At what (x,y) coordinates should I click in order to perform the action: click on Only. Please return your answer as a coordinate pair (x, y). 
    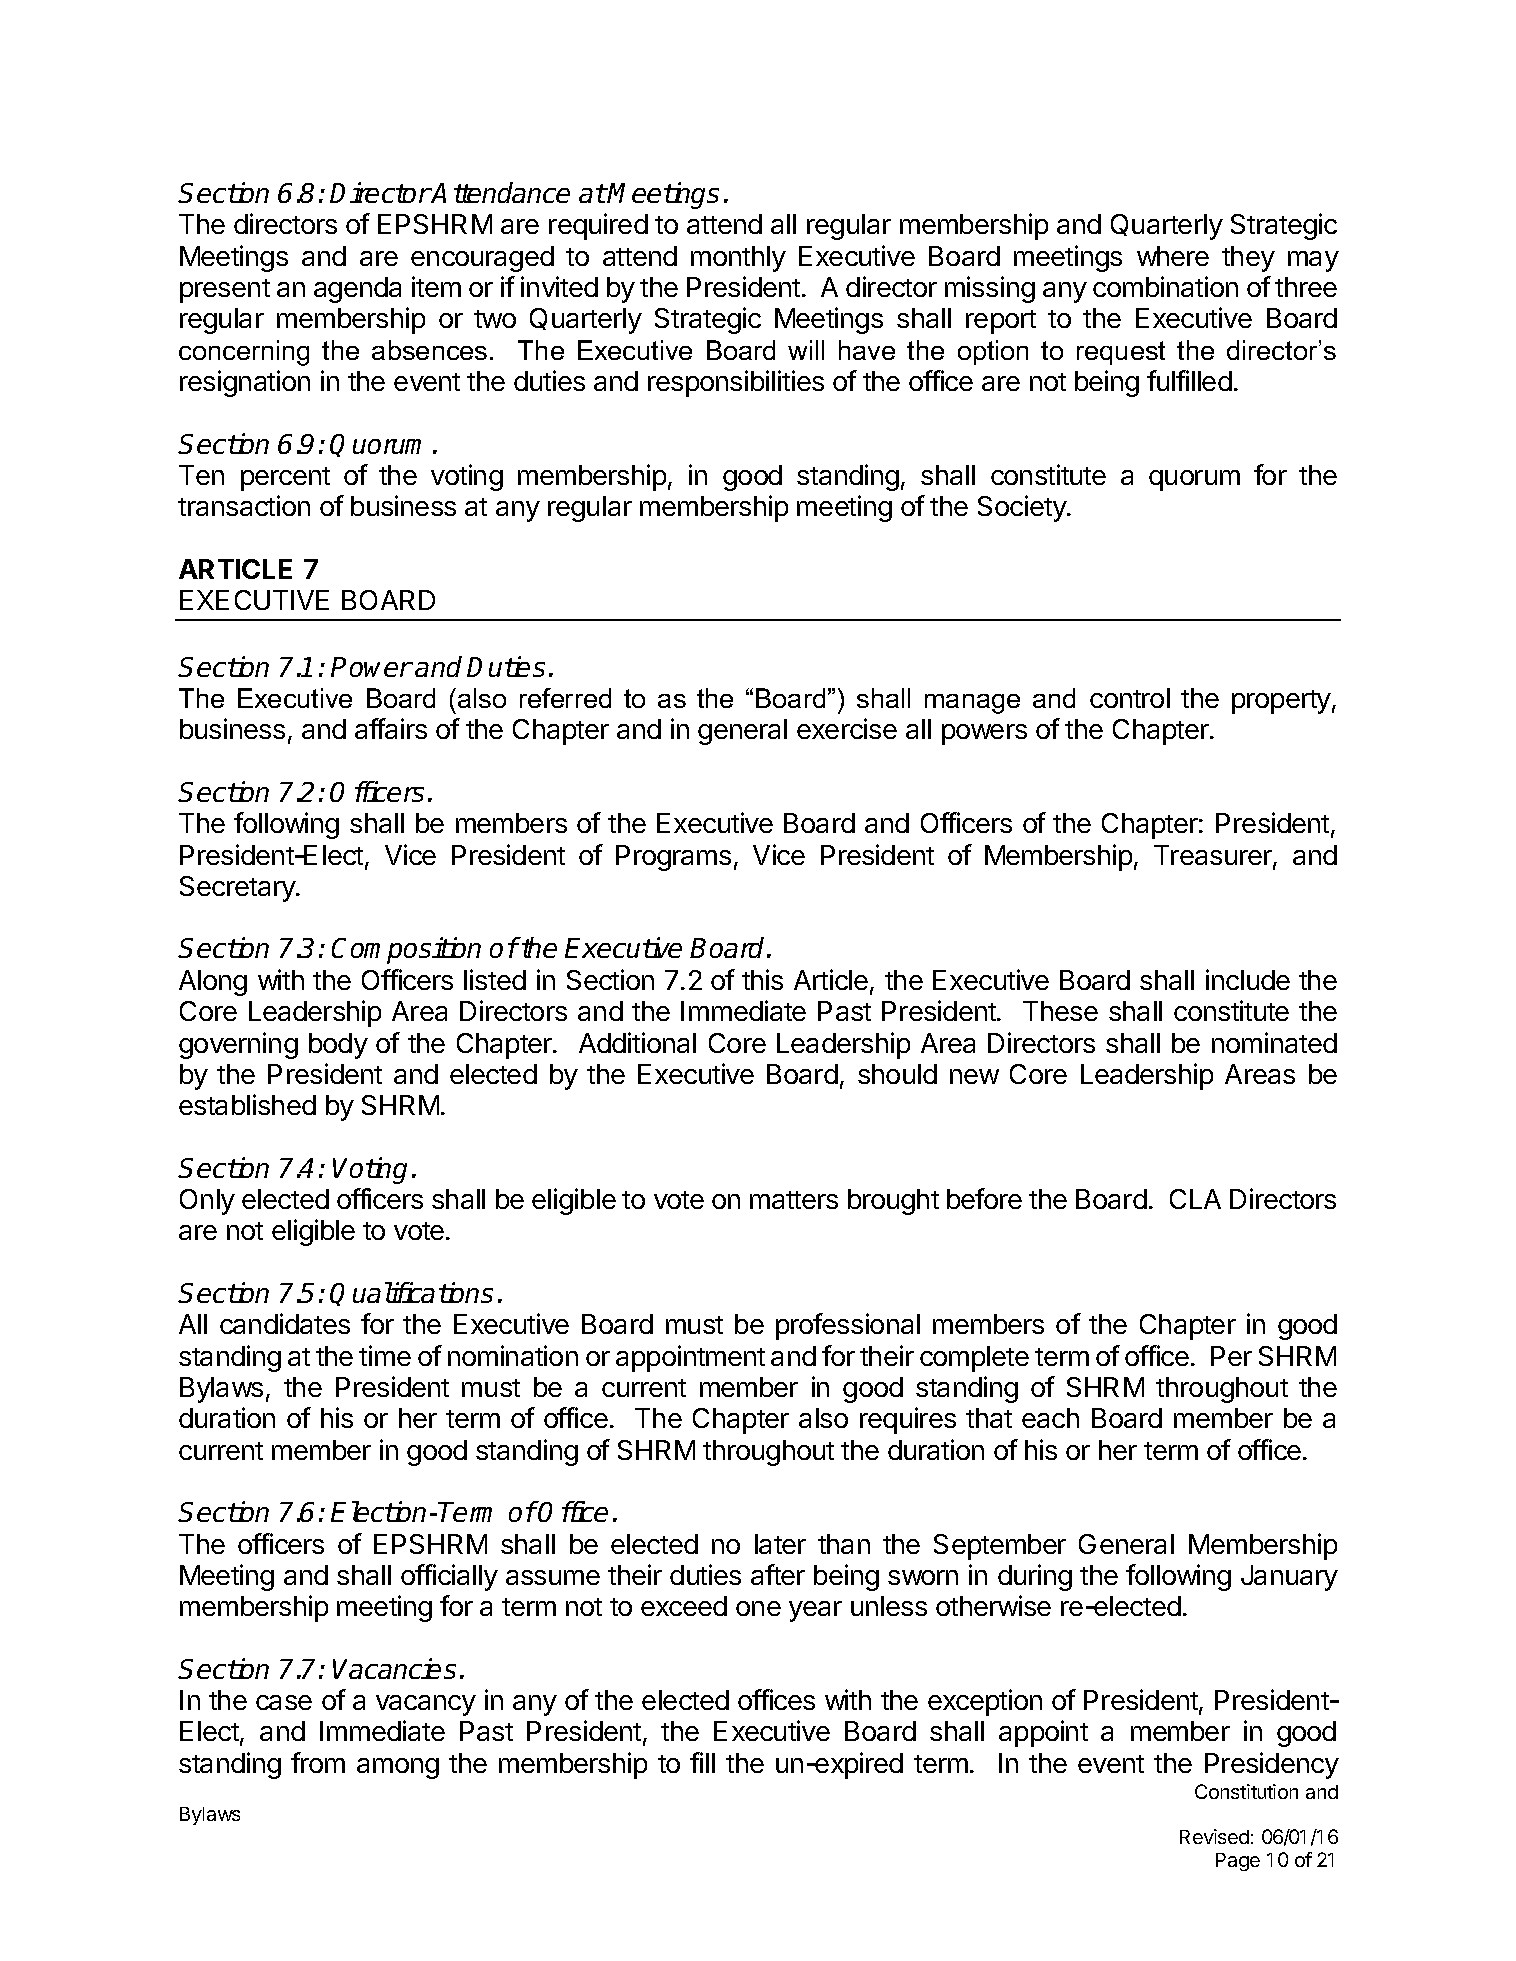
    Looking at the image, I should click on (207, 1202).
